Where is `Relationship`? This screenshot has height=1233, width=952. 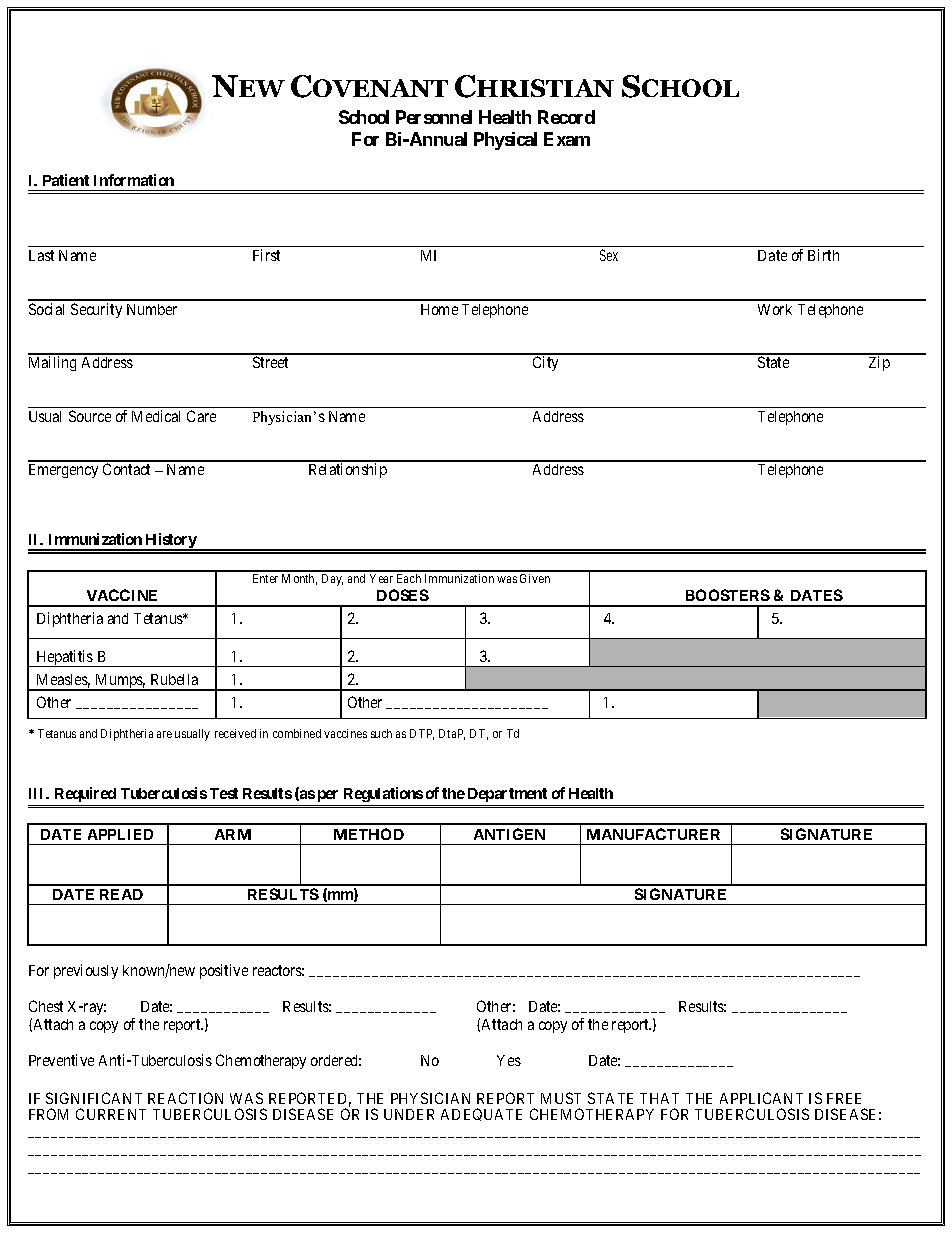
Relationship is located at coordinates (348, 470).
